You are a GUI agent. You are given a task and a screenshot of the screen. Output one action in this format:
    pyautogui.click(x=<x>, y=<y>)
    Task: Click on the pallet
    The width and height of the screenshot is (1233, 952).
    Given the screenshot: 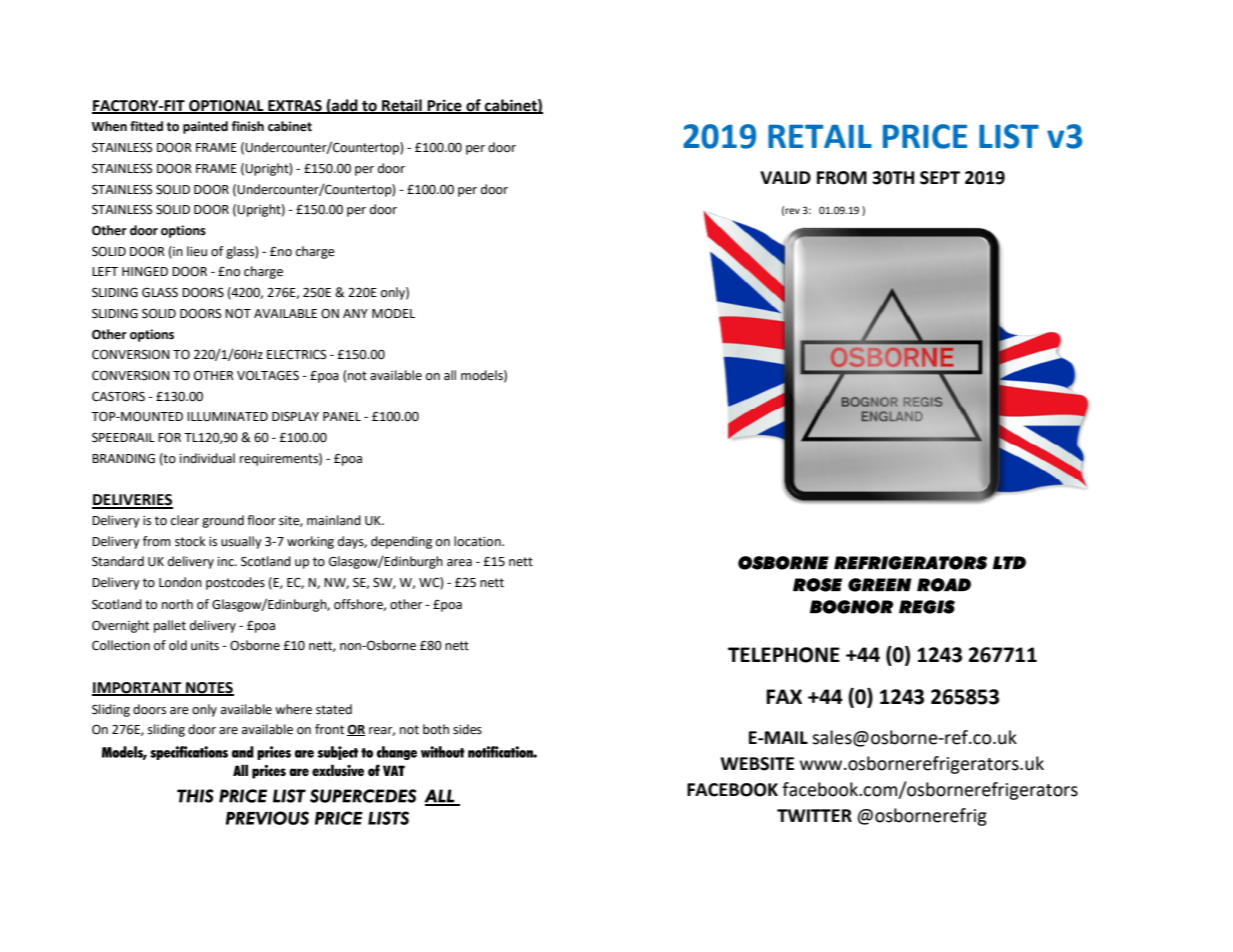 What is the action you would take?
    pyautogui.click(x=170, y=626)
